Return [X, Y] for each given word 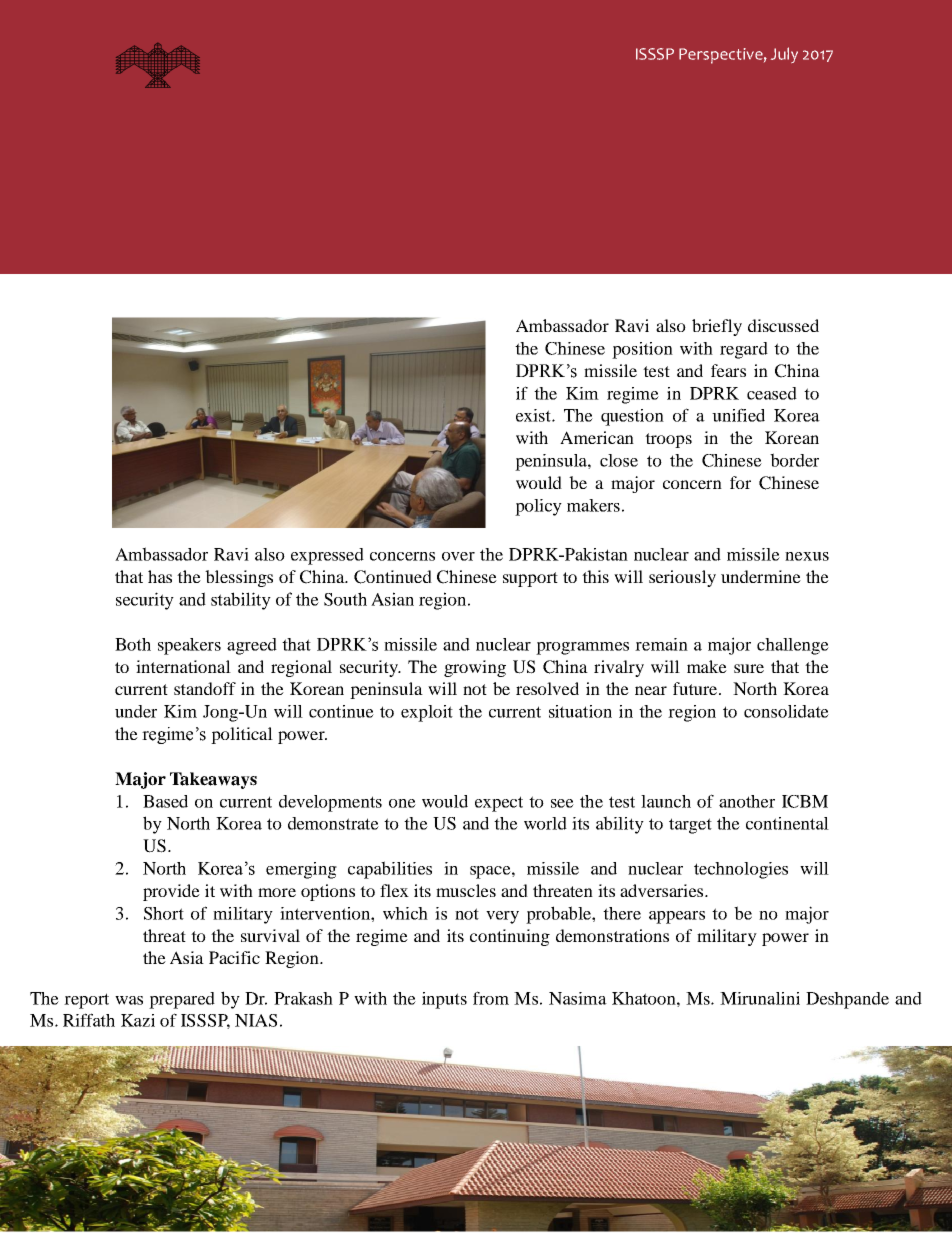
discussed [783, 325]
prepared [182, 1000]
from [491, 998]
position [642, 350]
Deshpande [847, 1000]
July [784, 55]
